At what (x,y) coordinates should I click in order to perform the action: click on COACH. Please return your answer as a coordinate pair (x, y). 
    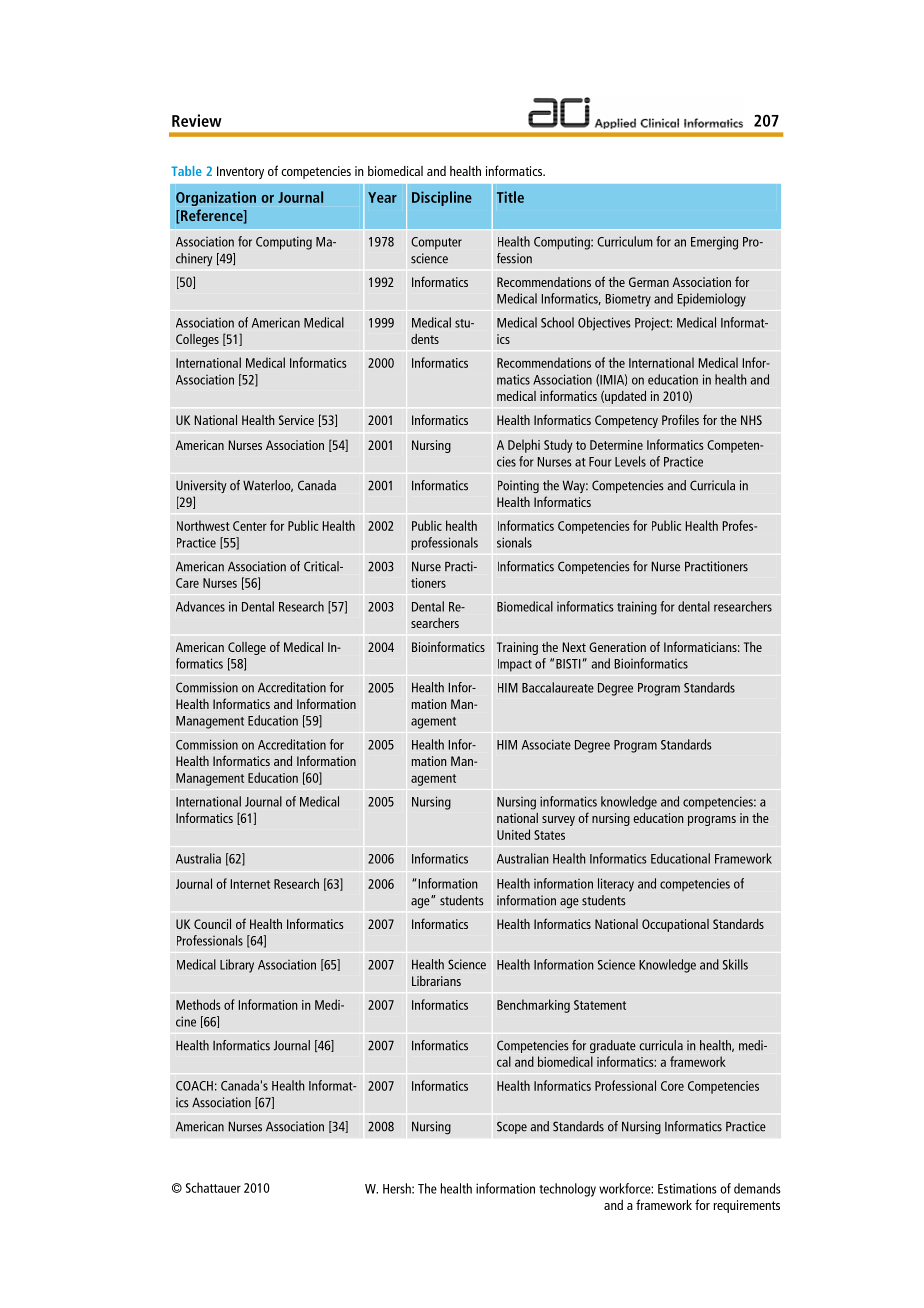
    Looking at the image, I should click on (194, 1086).
